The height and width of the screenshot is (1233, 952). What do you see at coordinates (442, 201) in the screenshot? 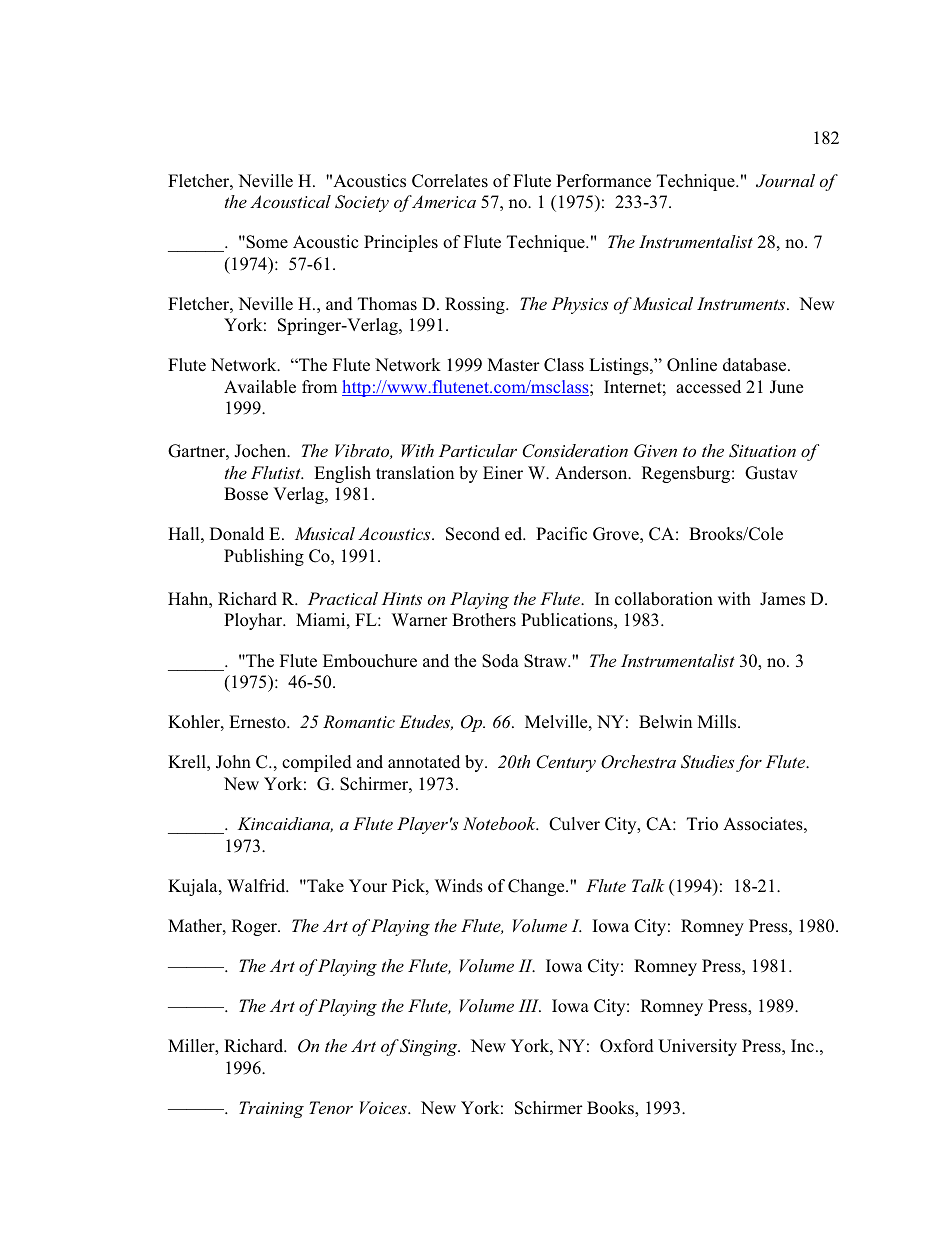
I see `America` at bounding box center [442, 201].
